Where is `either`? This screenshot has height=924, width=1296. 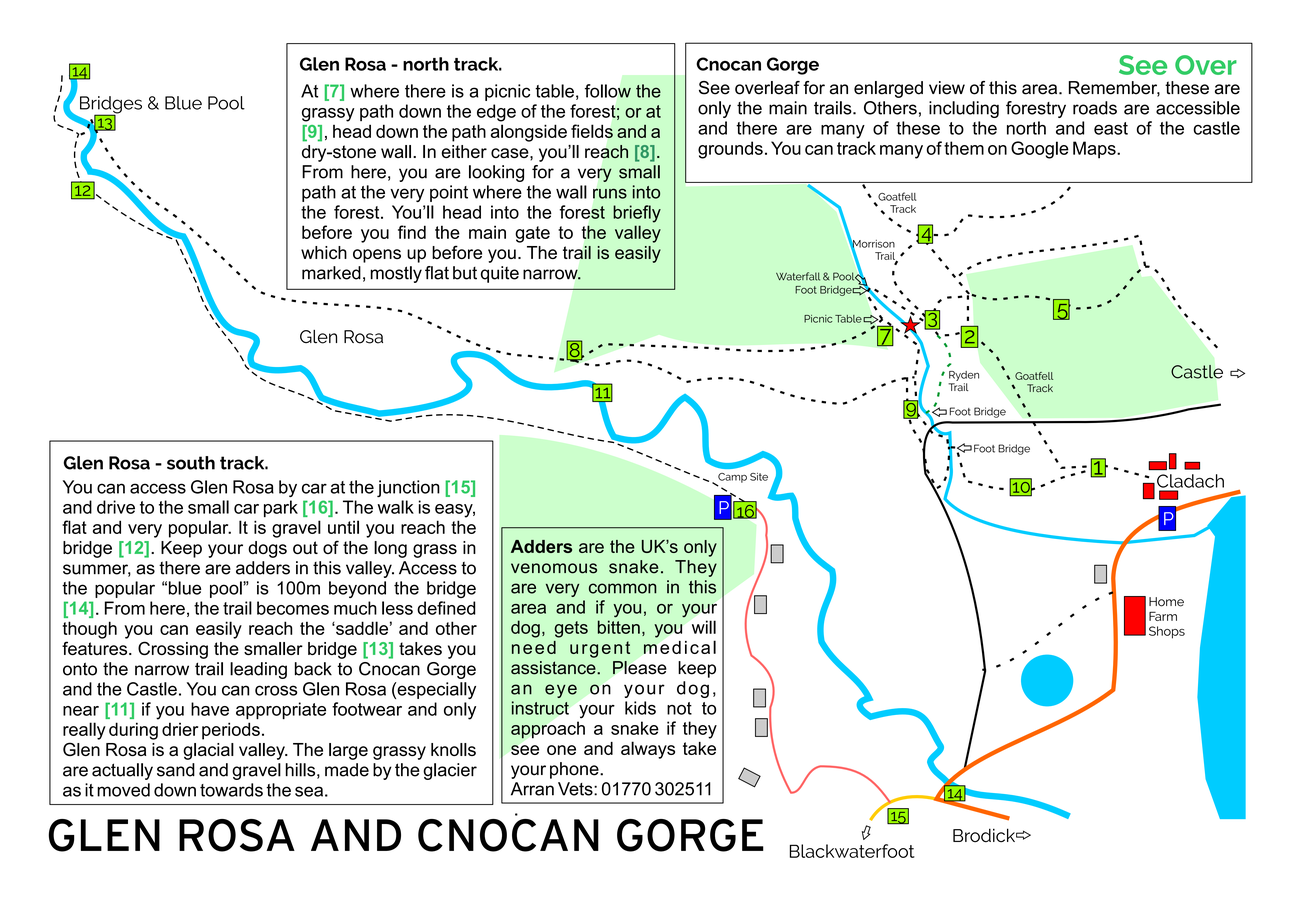 either is located at coordinates (464, 151).
